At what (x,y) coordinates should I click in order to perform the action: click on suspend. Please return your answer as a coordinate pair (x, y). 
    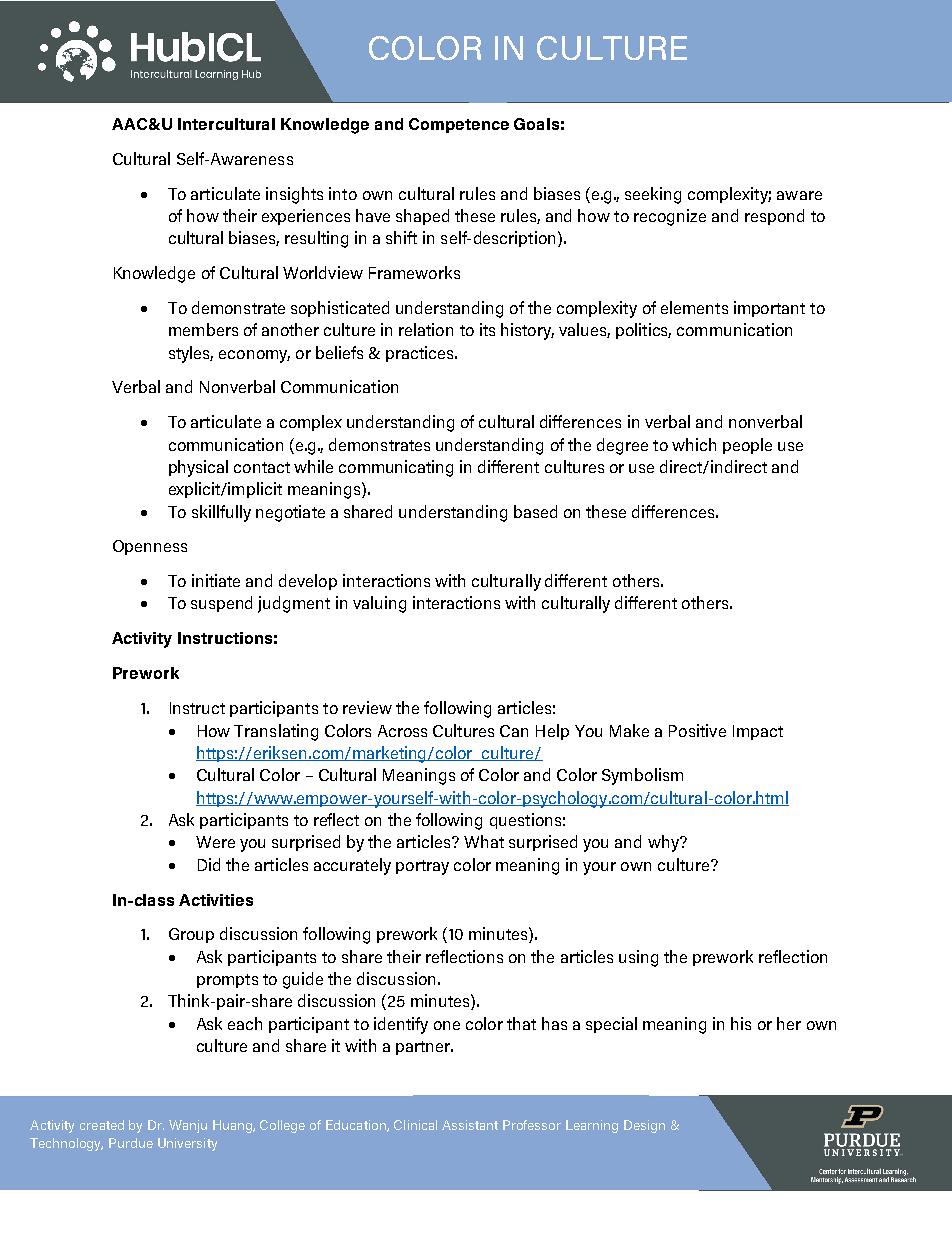
    Looking at the image, I should click on (221, 604).
